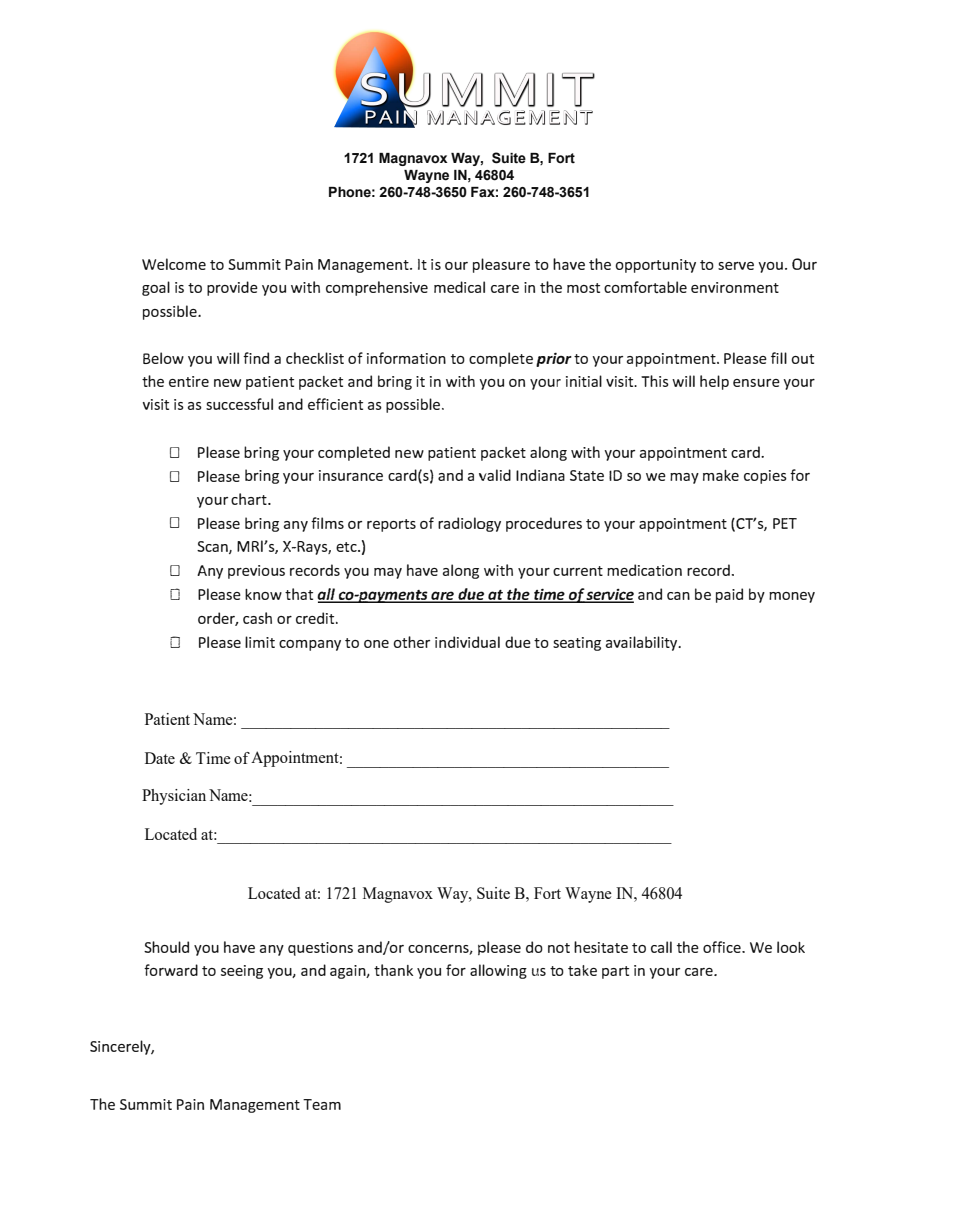  I want to click on chart, so click(250, 499).
